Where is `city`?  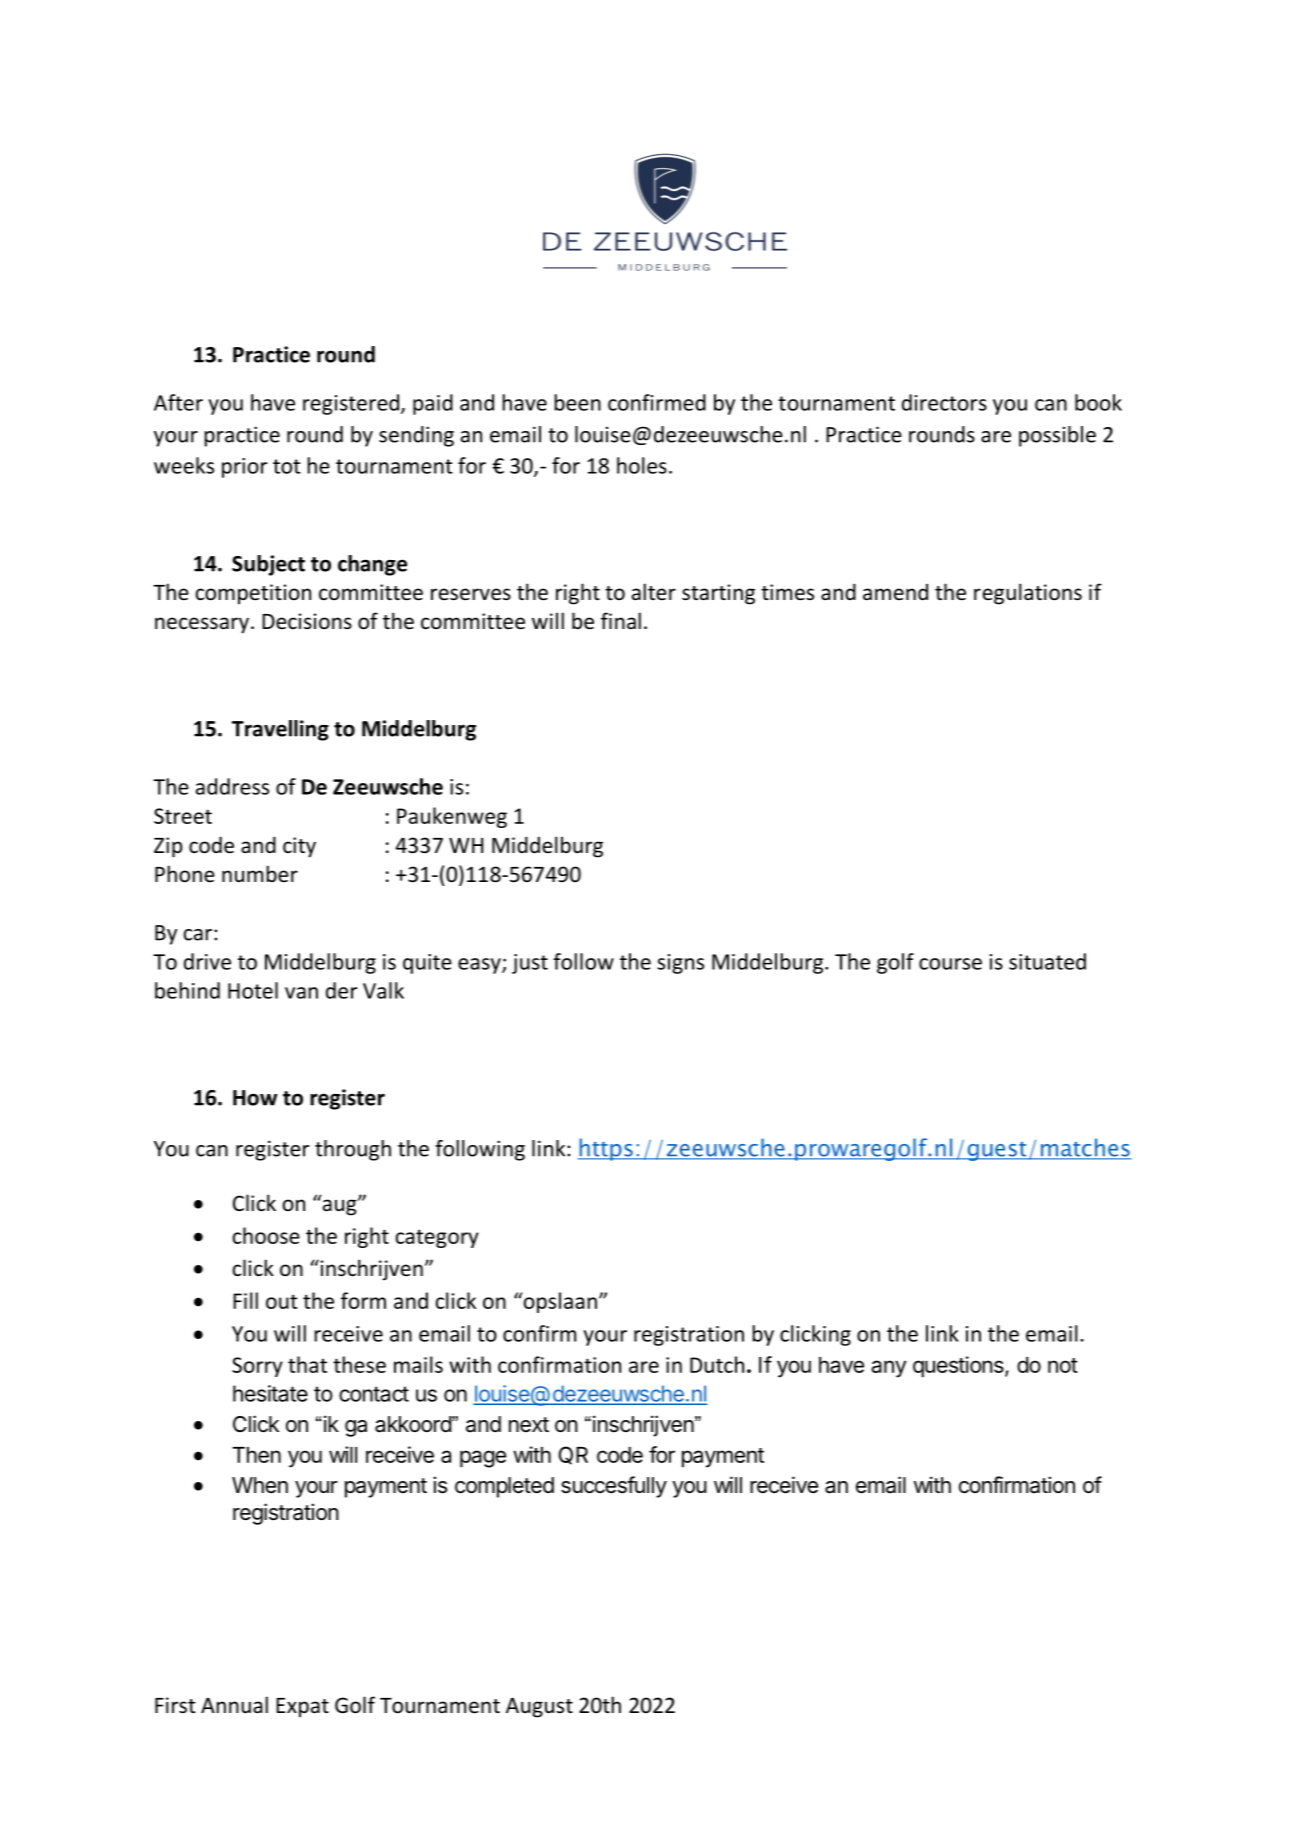
city is located at coordinates (299, 847).
